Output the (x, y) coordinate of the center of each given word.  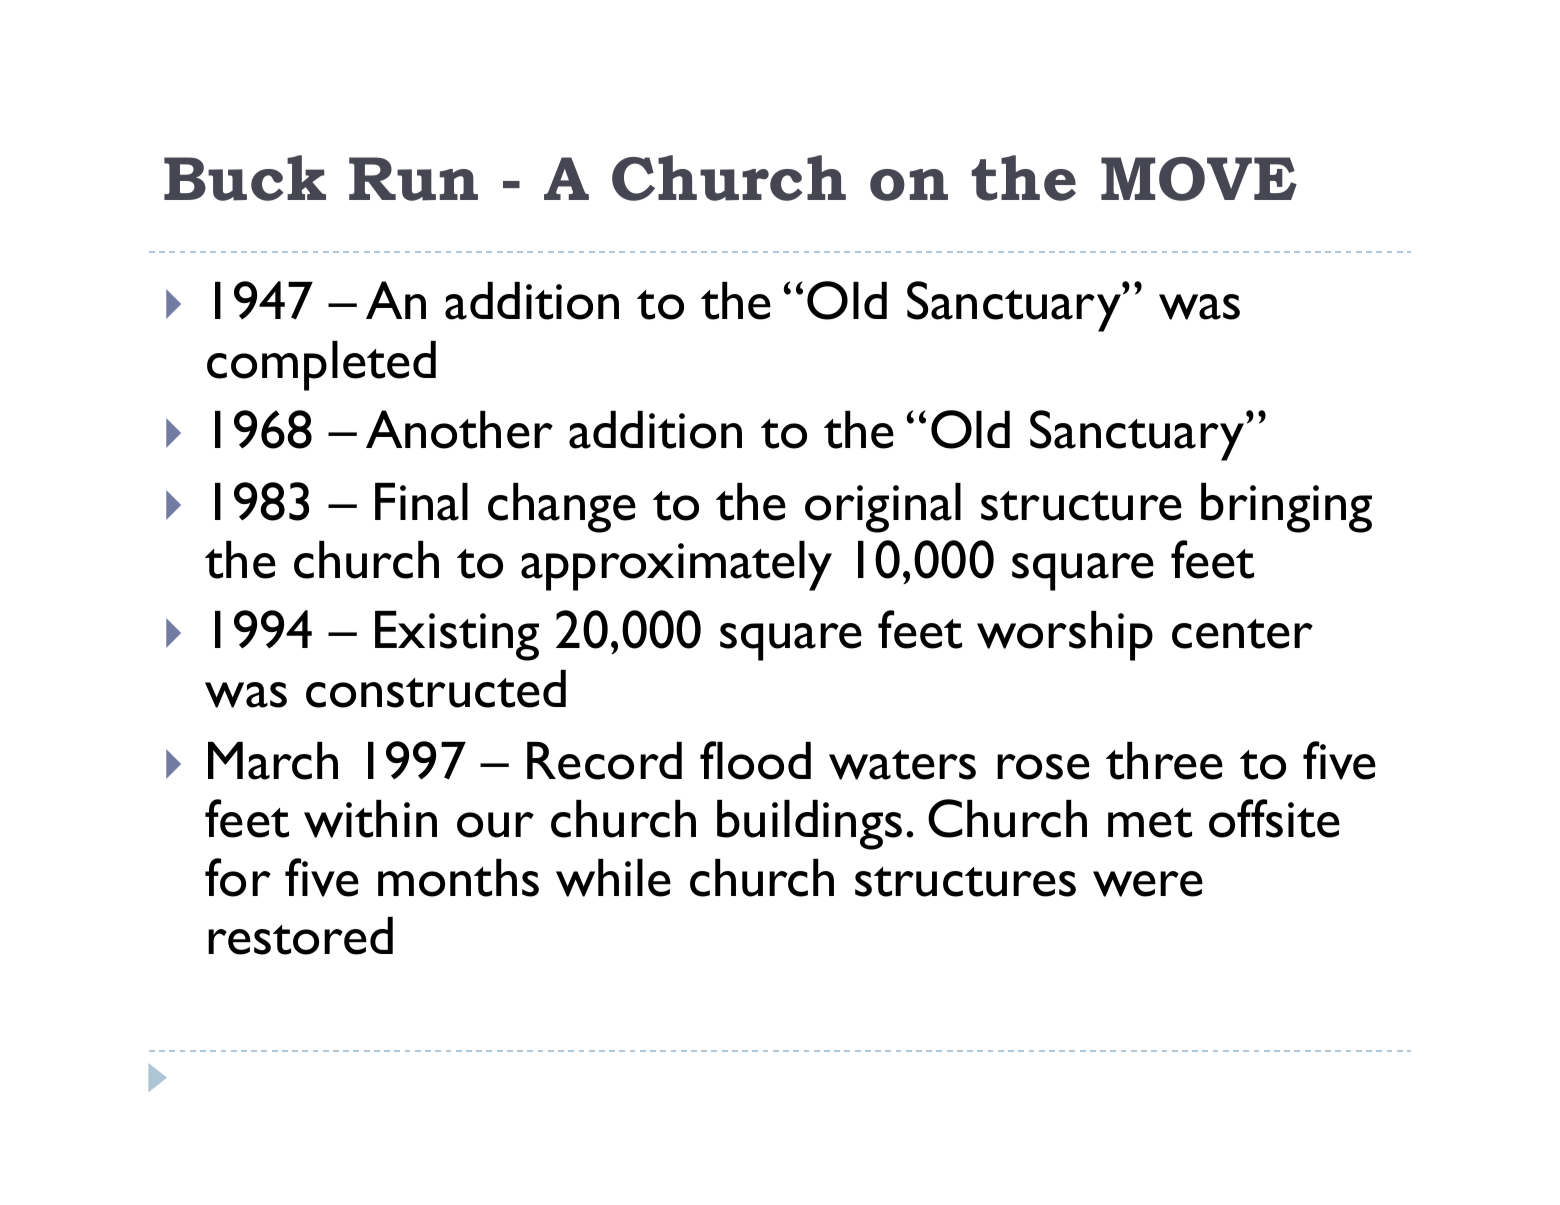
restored (300, 936)
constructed (436, 689)
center (1242, 634)
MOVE (1199, 179)
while (613, 878)
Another (459, 429)
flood (755, 760)
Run (413, 179)
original (883, 508)
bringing (1286, 508)
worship (1065, 636)
